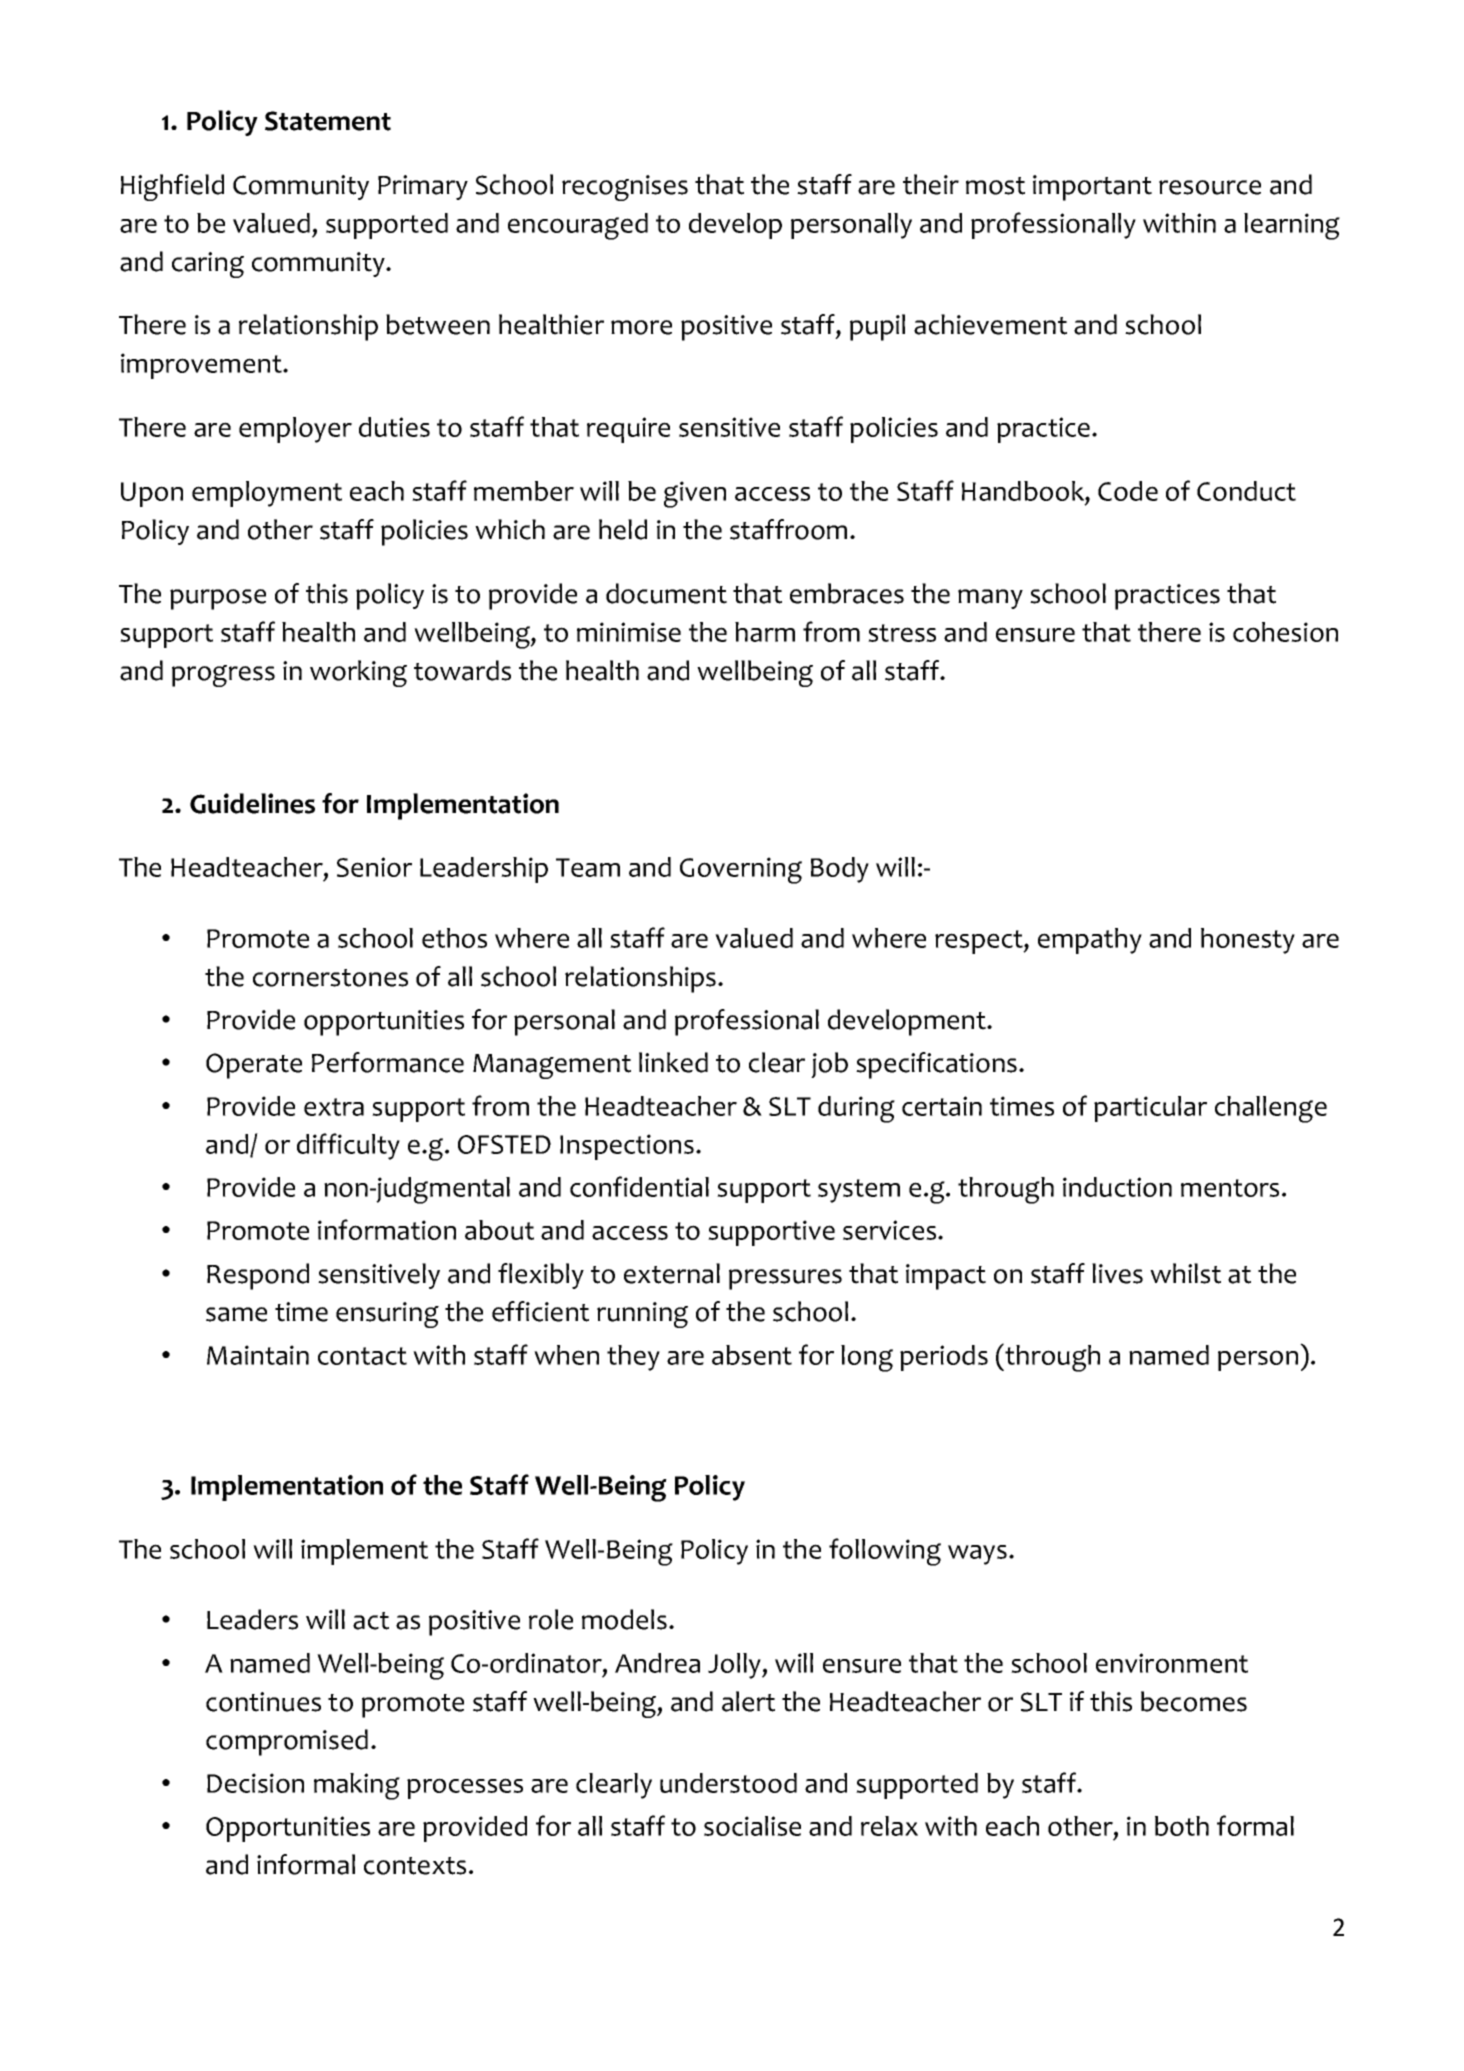 The image size is (1464, 2071). Describe the element at coordinates (673, 1062) in the screenshot. I see `linked` at that location.
